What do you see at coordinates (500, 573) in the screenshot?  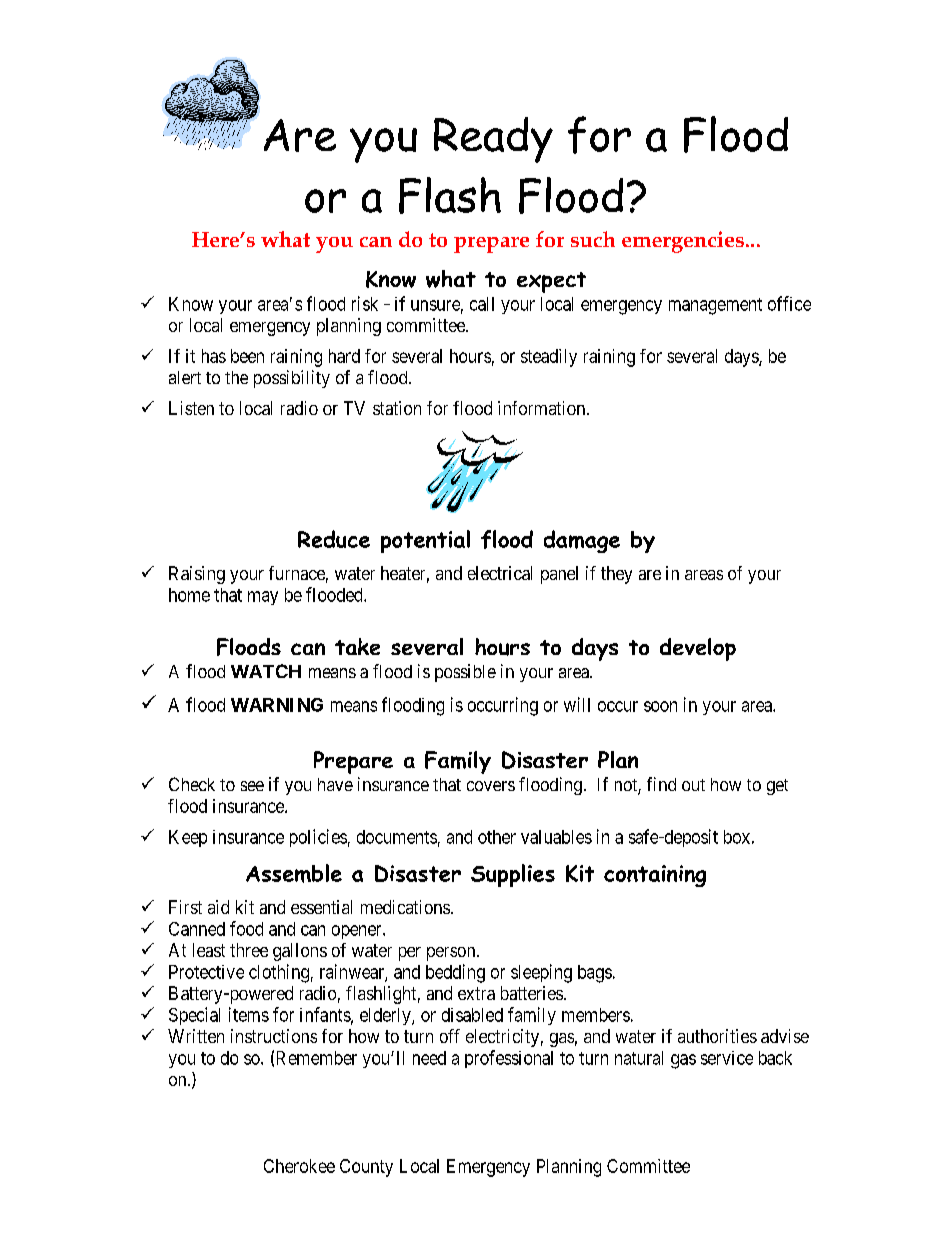 I see `electrical` at bounding box center [500, 573].
